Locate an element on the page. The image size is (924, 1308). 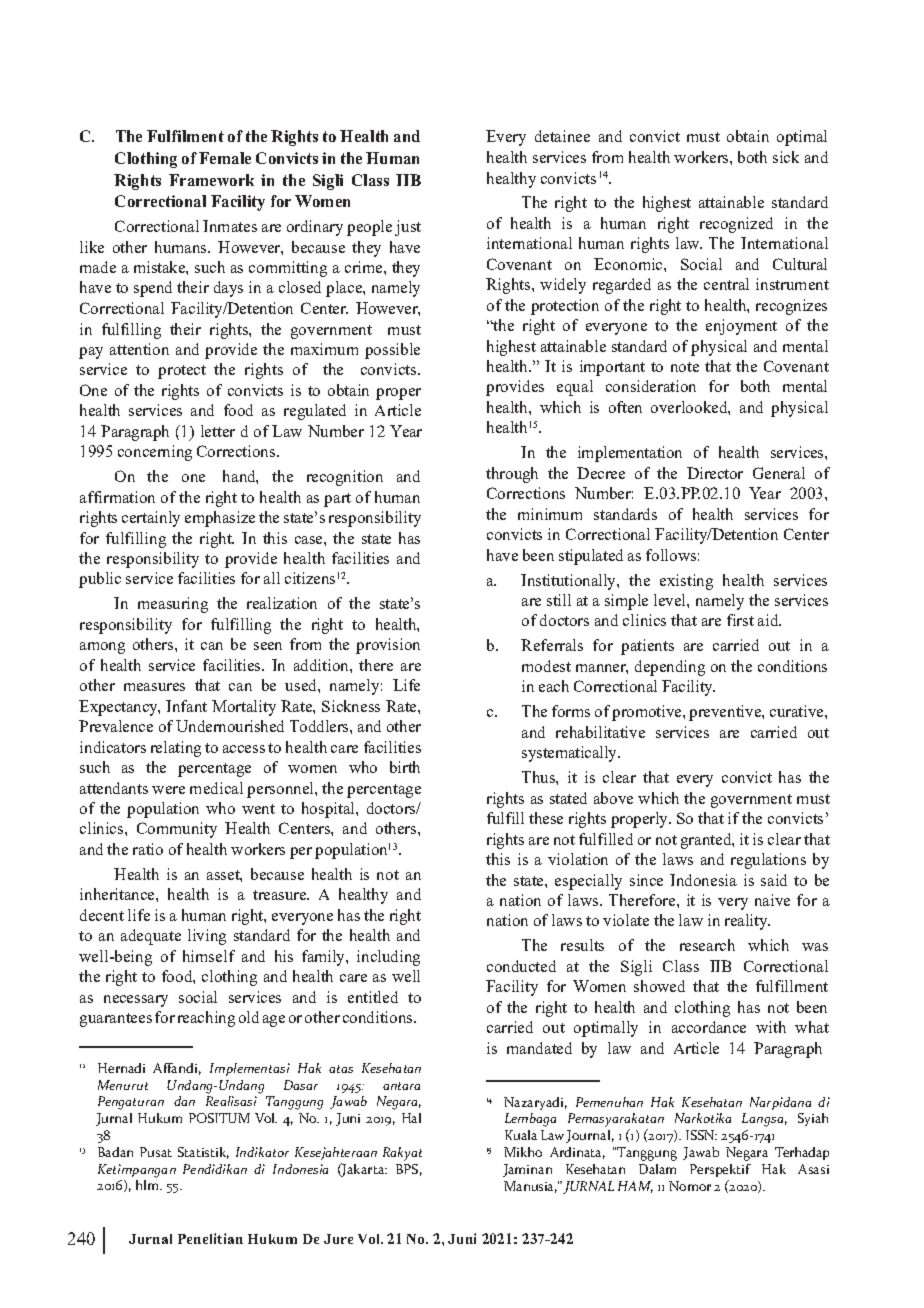
Director is located at coordinates (715, 473).
